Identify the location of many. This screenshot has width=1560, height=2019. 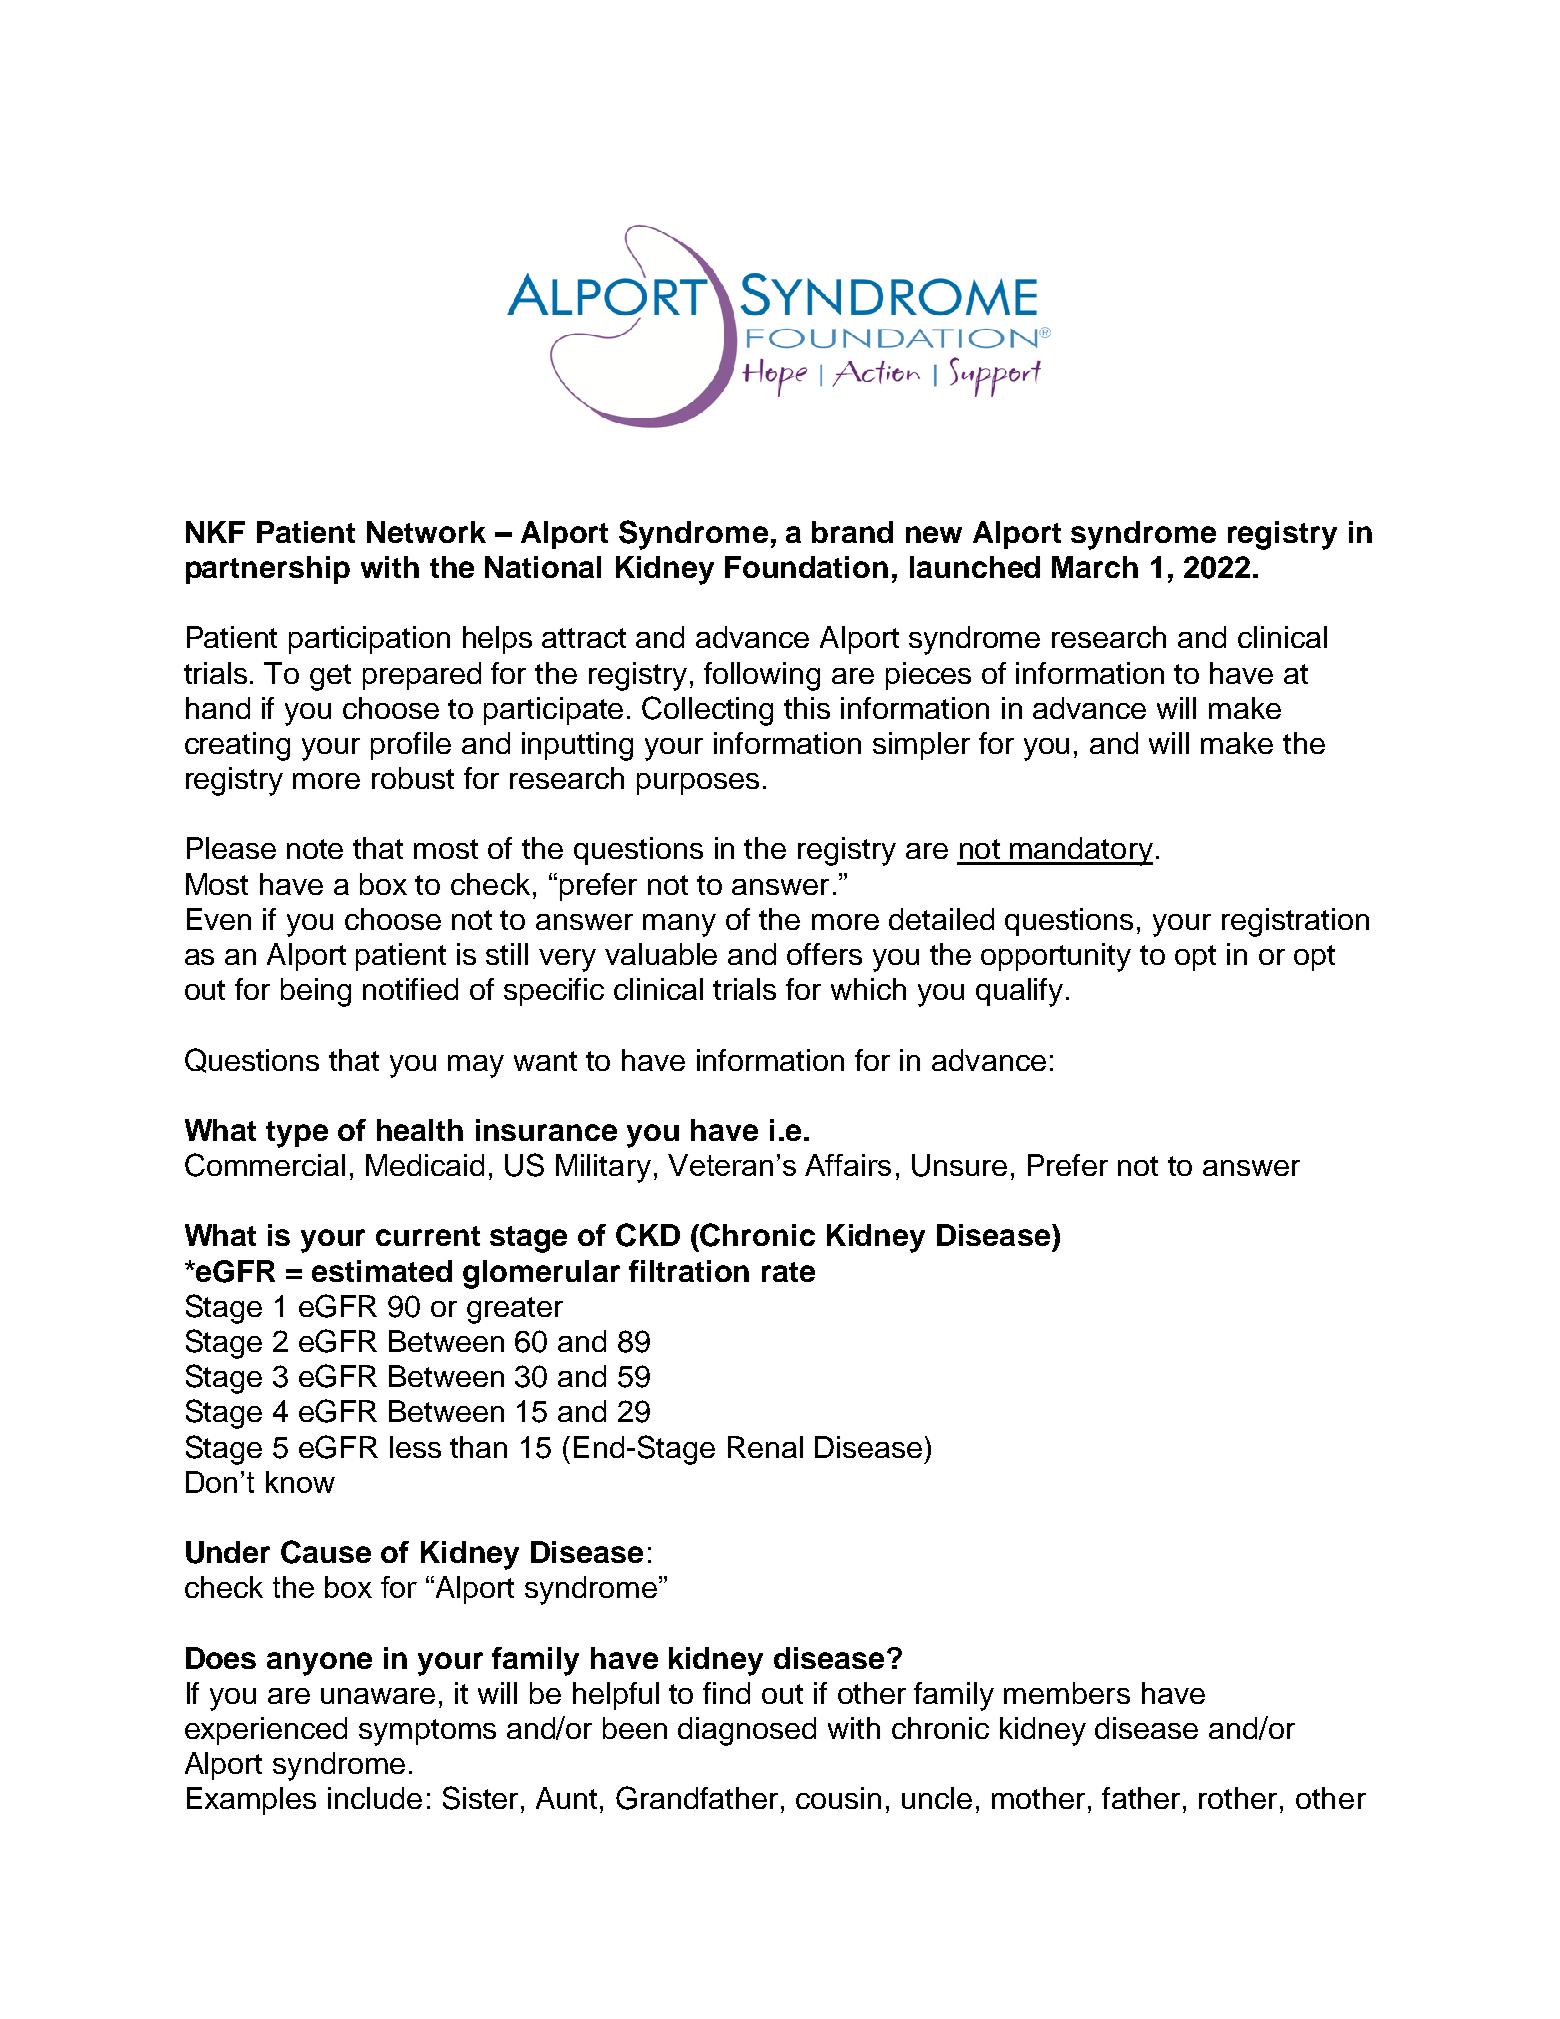
(679, 925).
